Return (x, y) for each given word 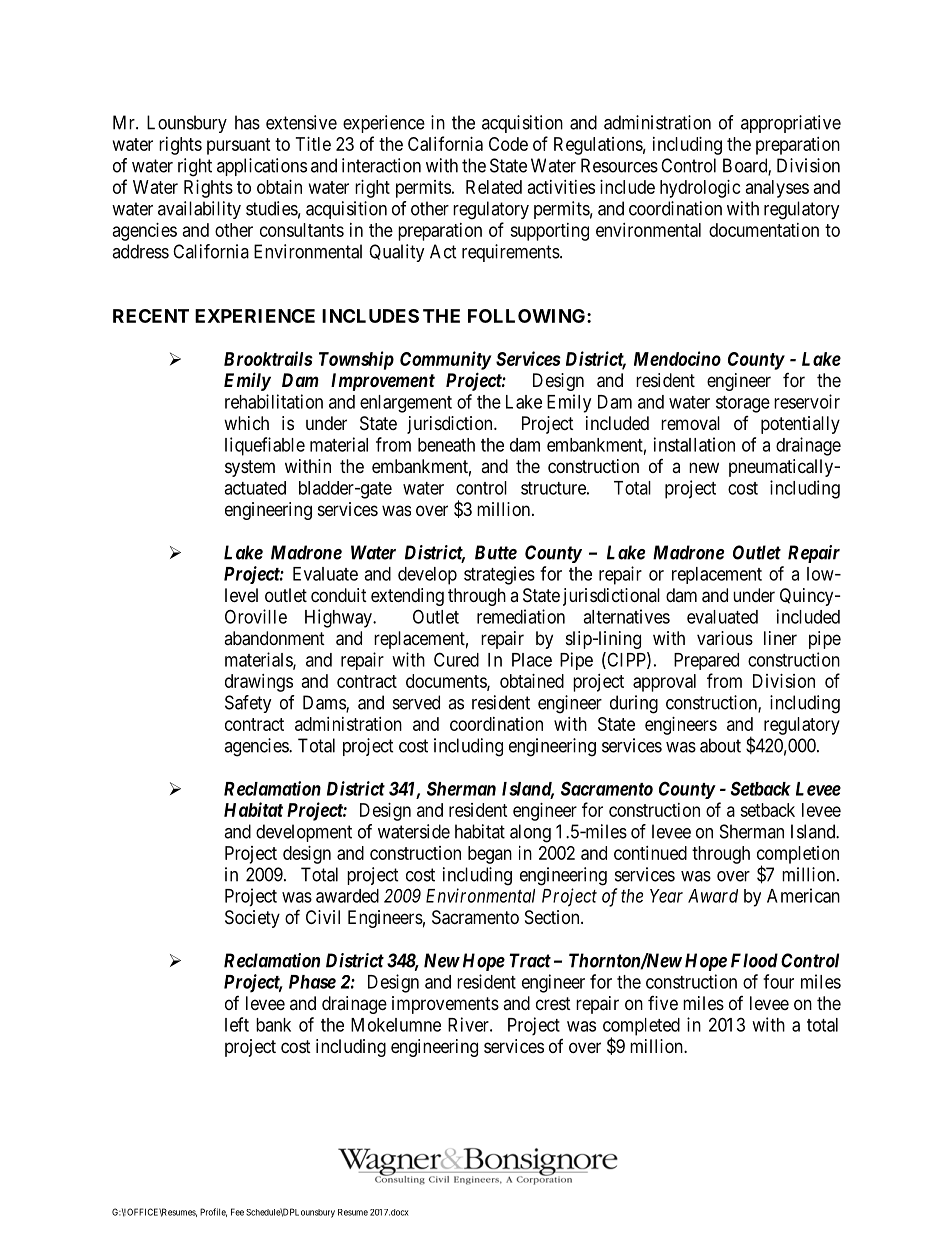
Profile (213, 1212)
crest (553, 1003)
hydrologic (700, 189)
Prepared (706, 661)
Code (508, 144)
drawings (259, 683)
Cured (456, 659)
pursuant (239, 146)
